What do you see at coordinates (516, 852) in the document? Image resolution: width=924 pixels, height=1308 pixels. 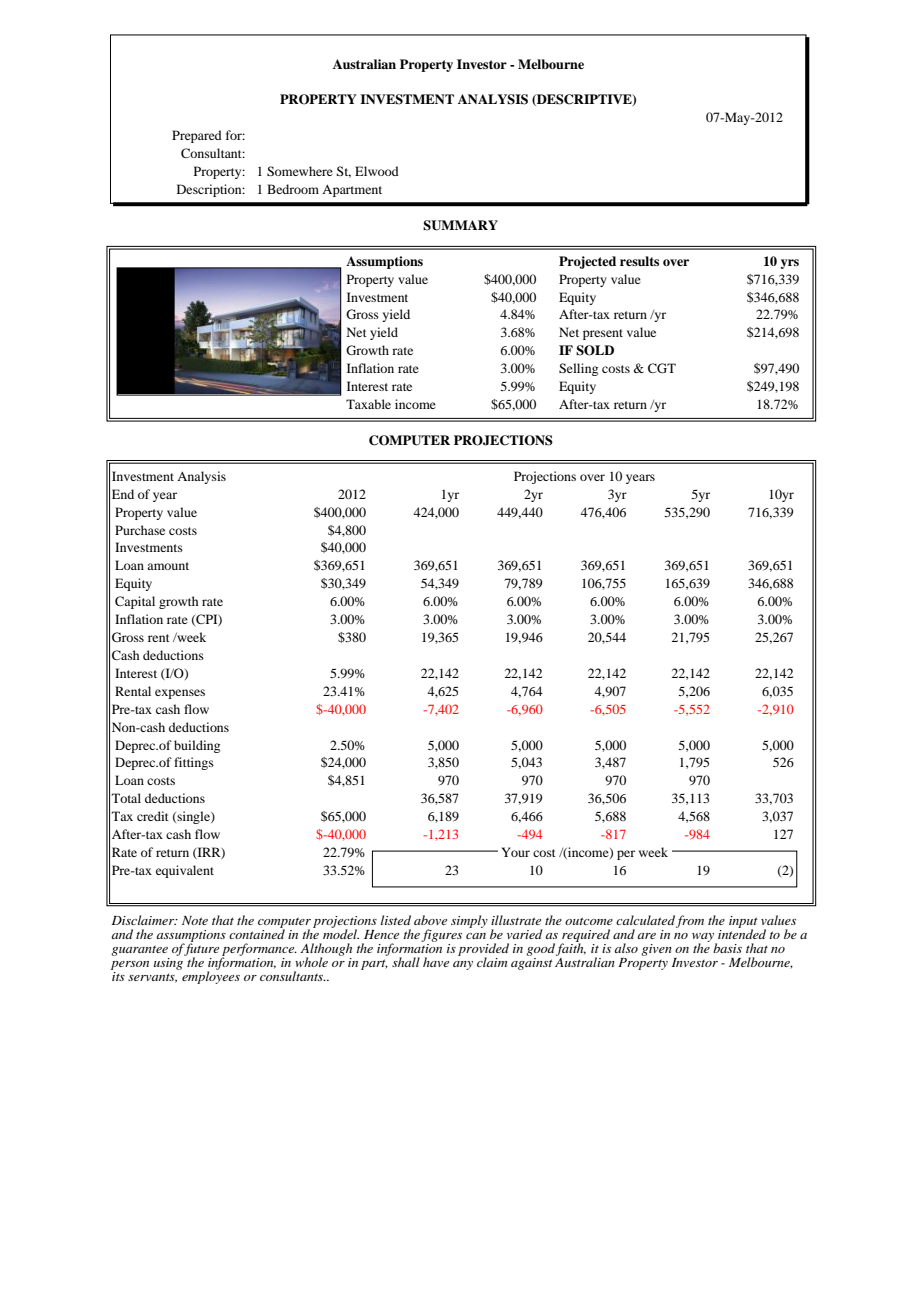 I see `Your` at bounding box center [516, 852].
